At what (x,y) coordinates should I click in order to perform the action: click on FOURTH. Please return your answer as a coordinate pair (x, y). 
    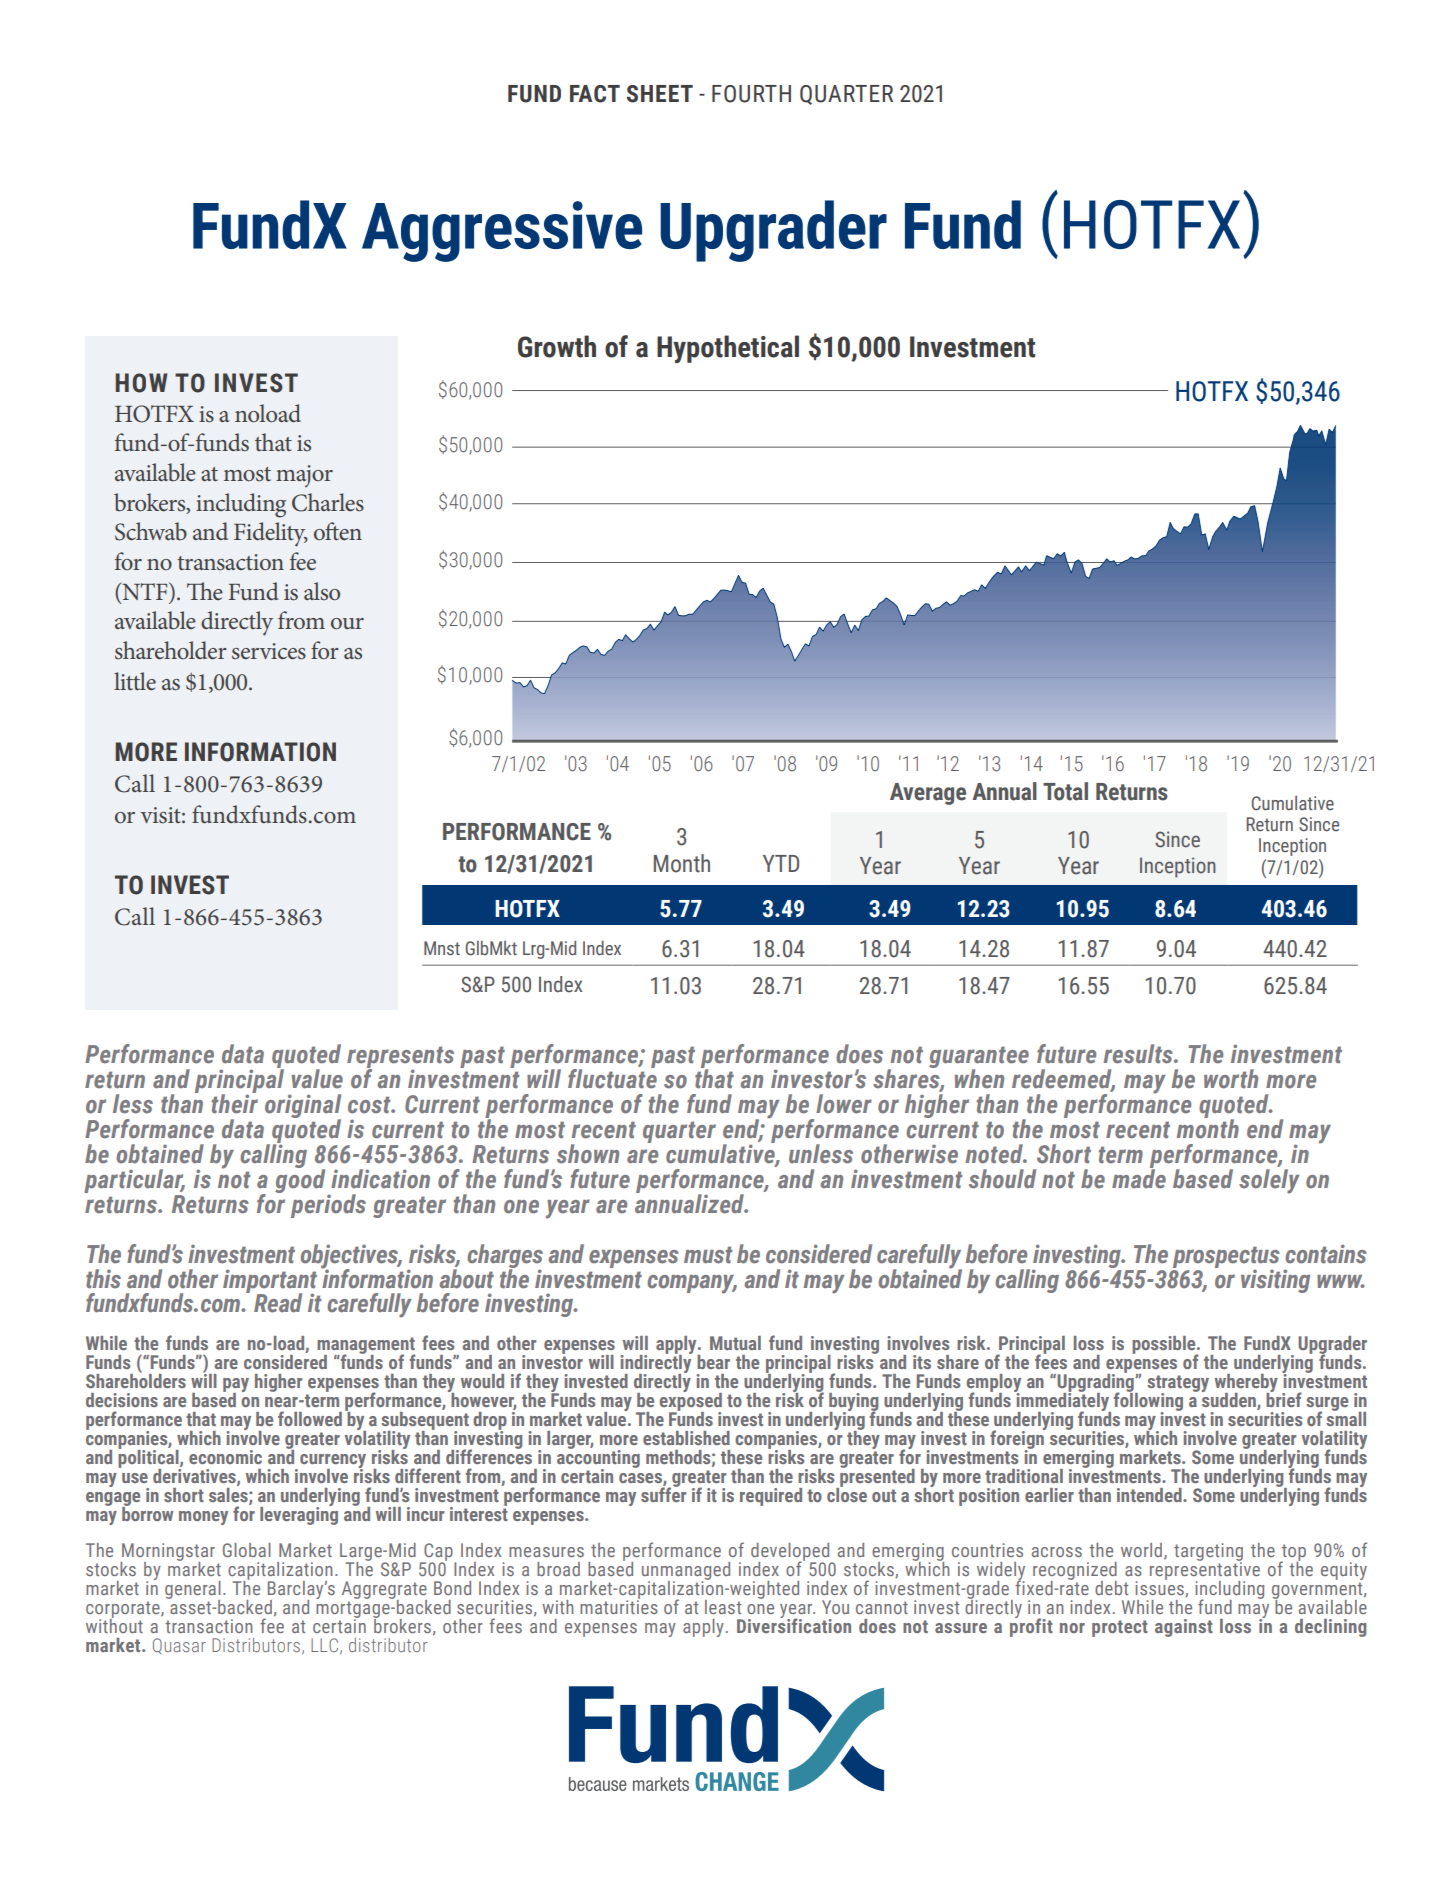
    Looking at the image, I should click on (751, 94).
